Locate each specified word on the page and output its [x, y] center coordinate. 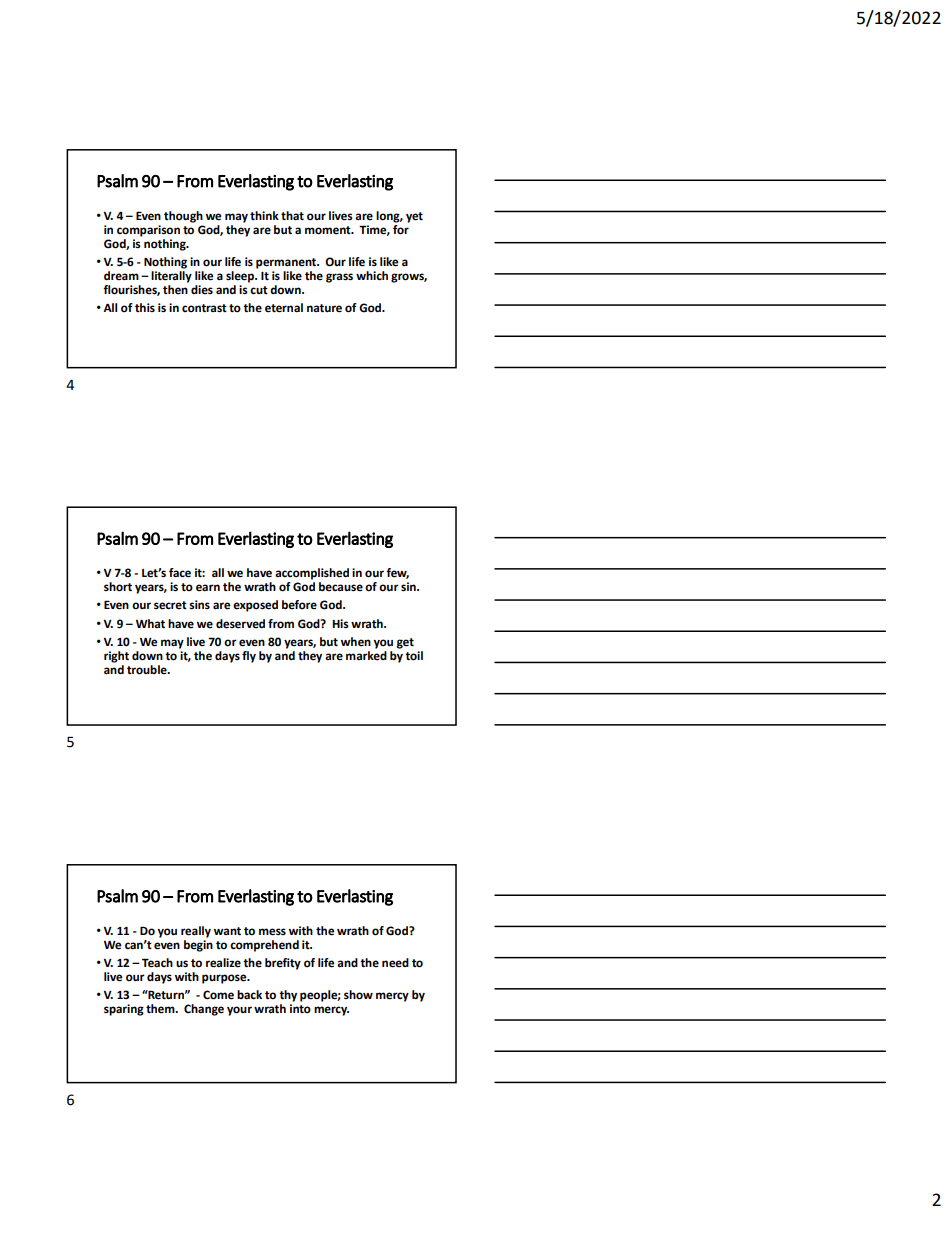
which [372, 276]
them [161, 1009]
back [249, 995]
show [358, 995]
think [264, 216]
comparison [148, 231]
